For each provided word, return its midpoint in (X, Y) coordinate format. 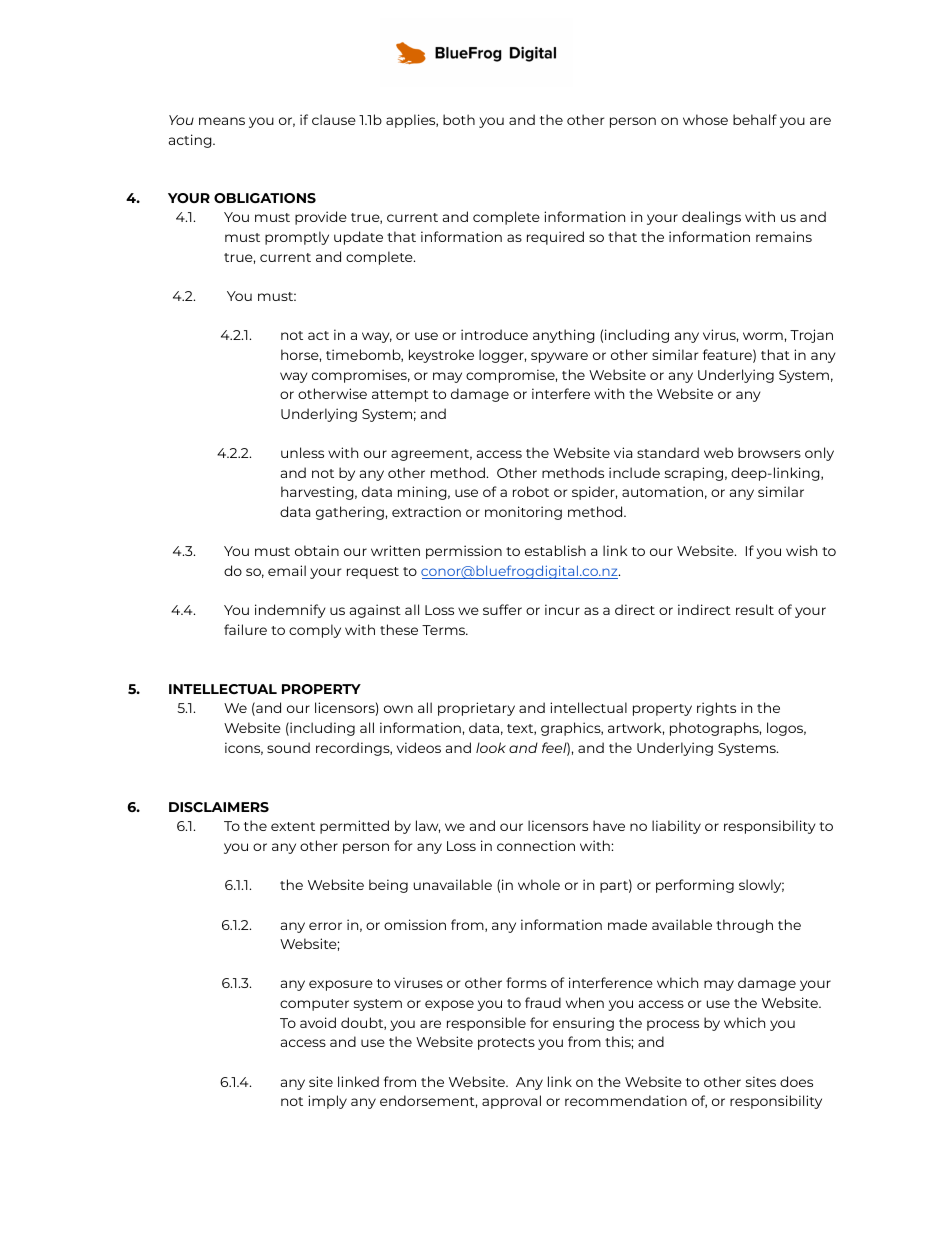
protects (506, 1044)
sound (288, 747)
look (491, 747)
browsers (769, 452)
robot (531, 491)
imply (327, 1102)
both (459, 119)
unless (302, 452)
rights (716, 709)
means (222, 121)
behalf (755, 119)
